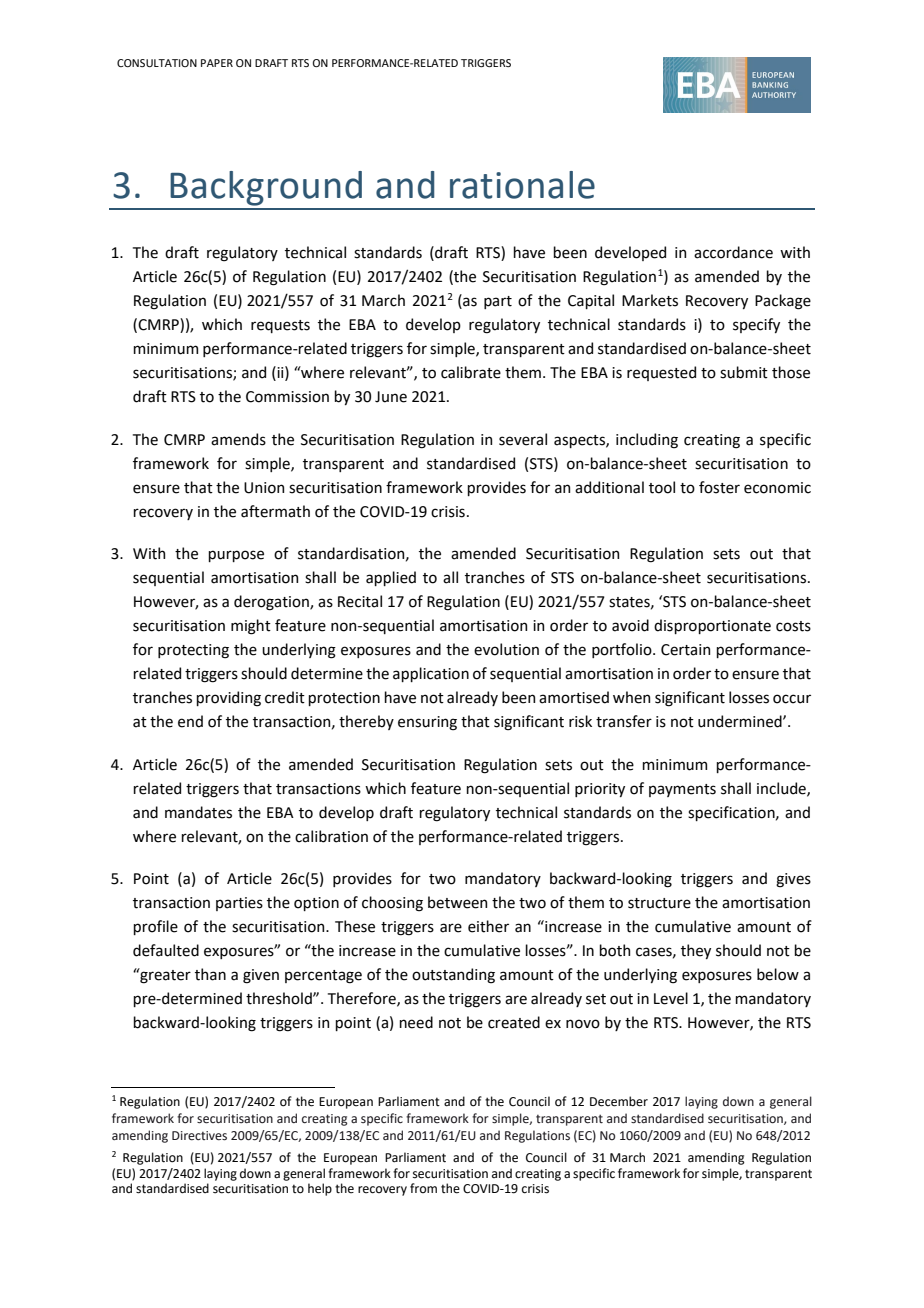 This page has width=924, height=1308. I want to click on disproportionate, so click(712, 626).
